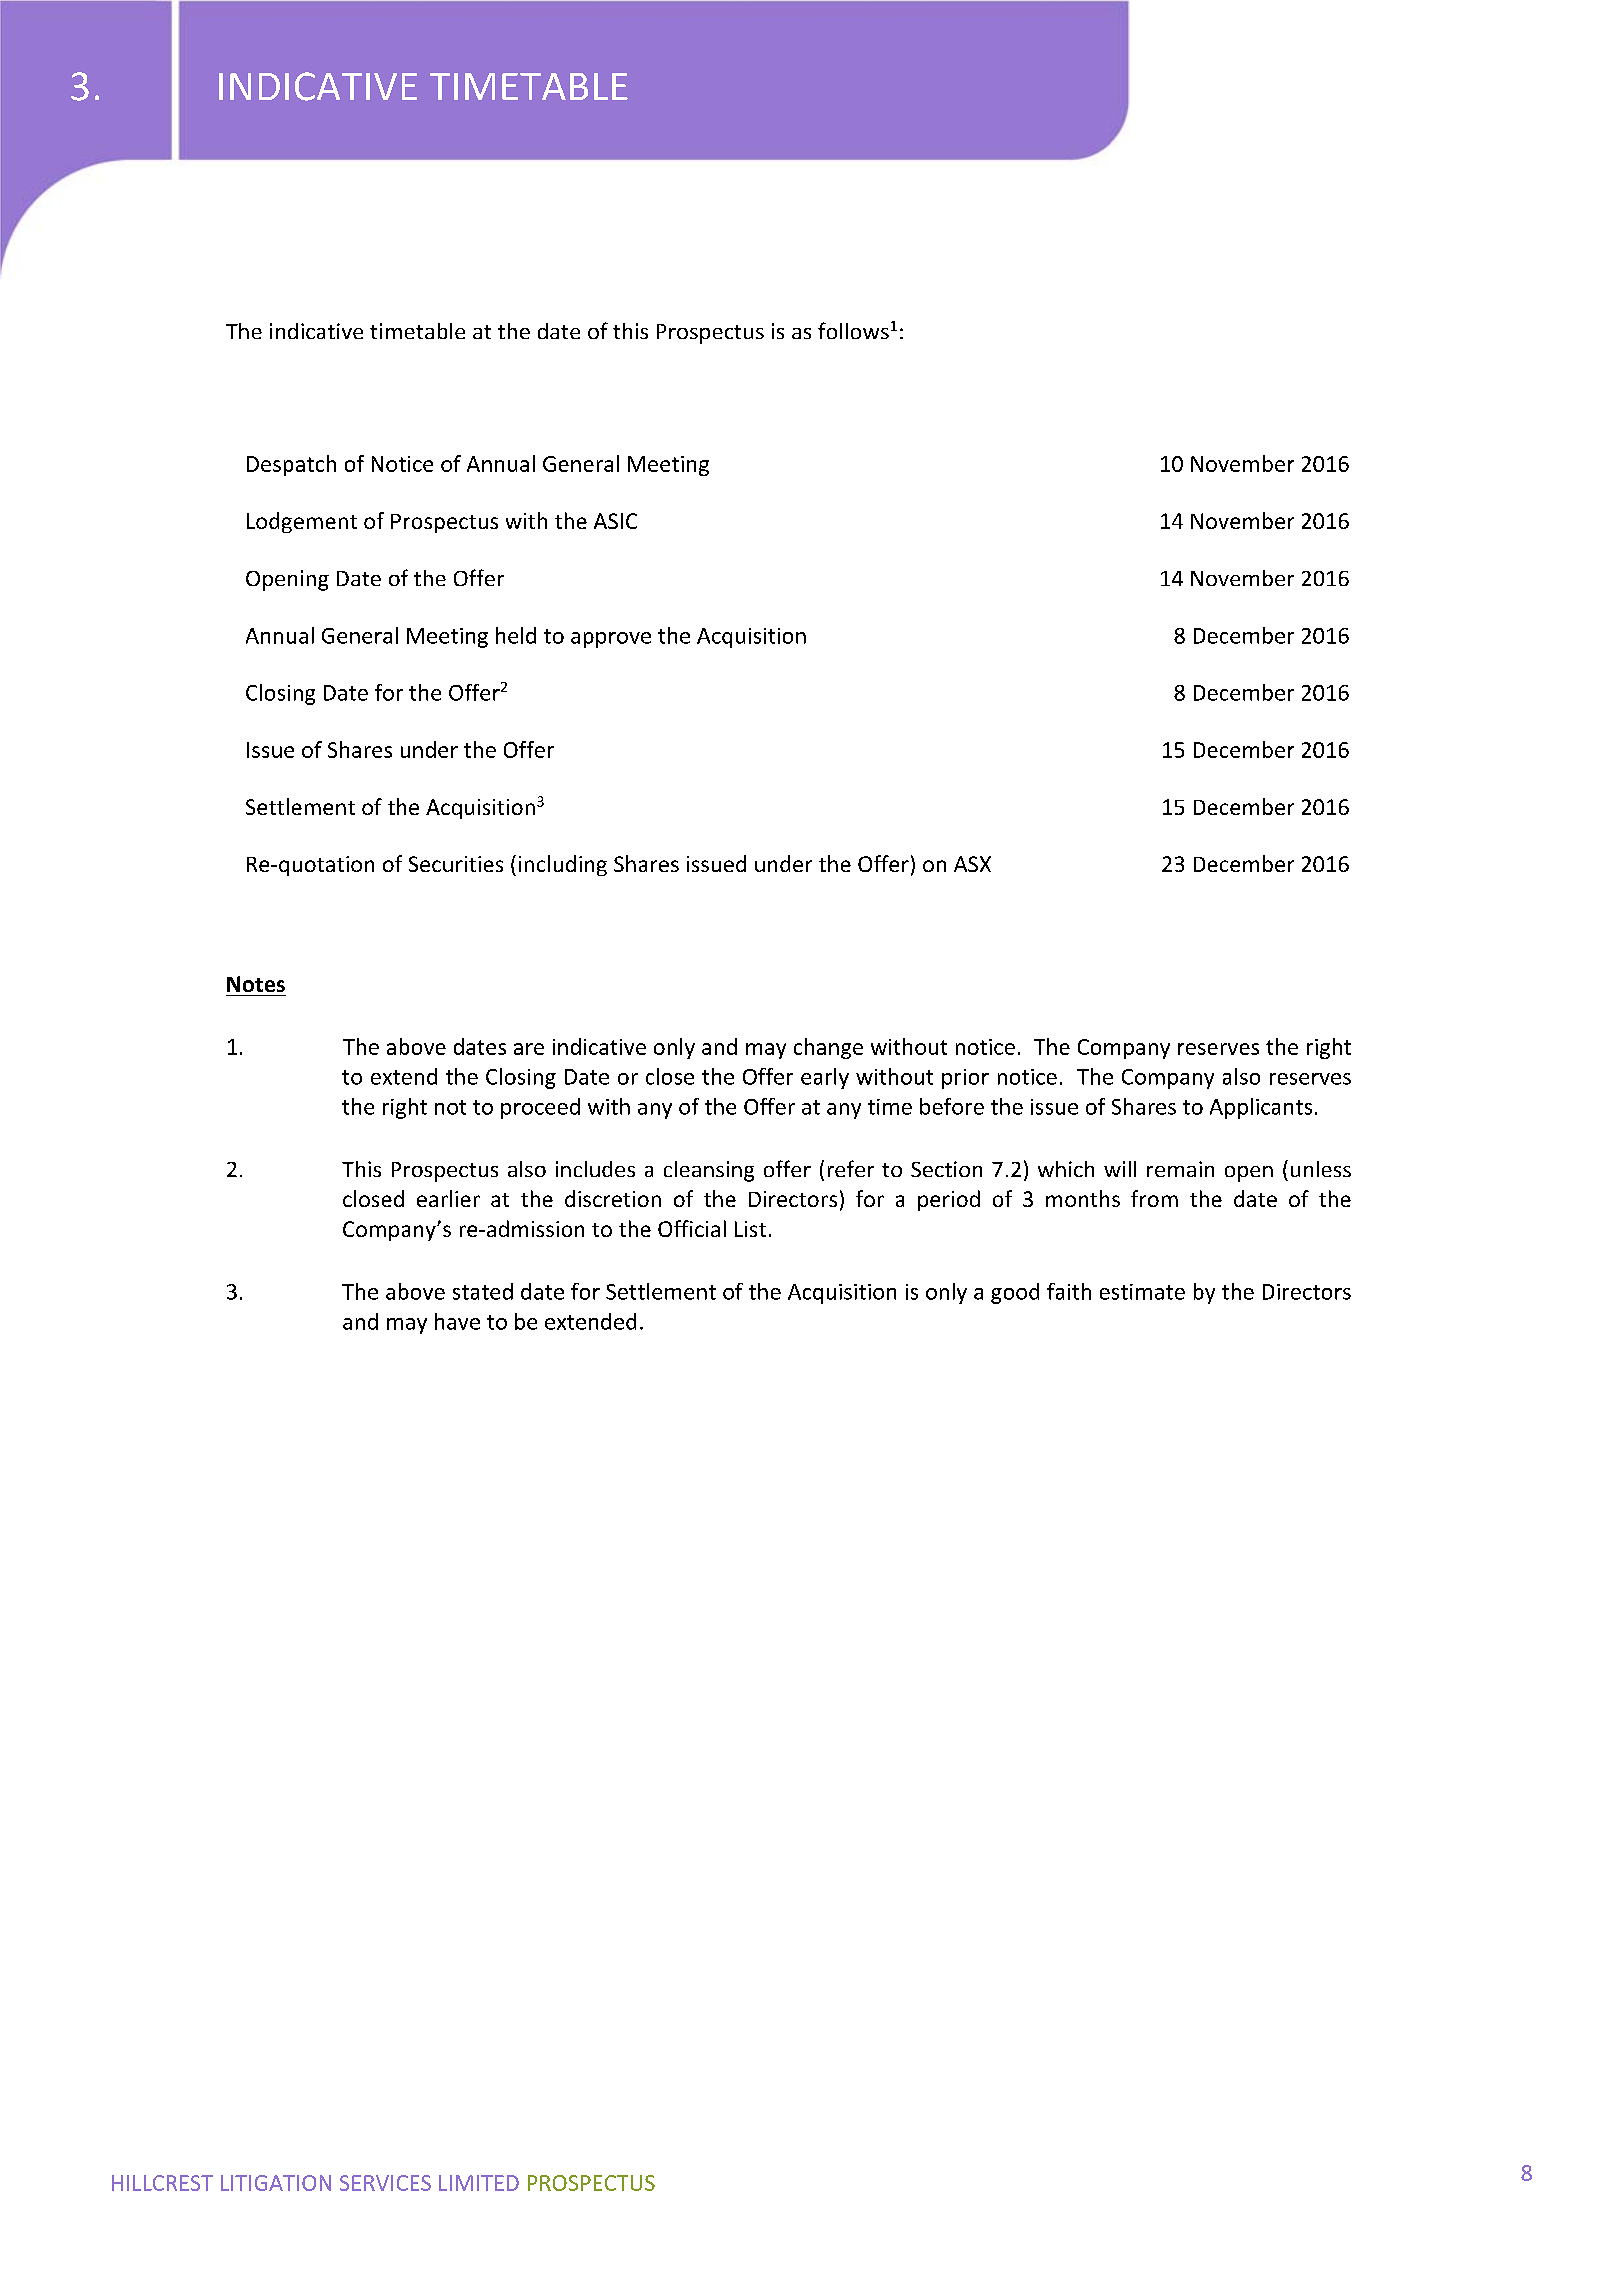 The height and width of the screenshot is (2294, 1622). I want to click on change, so click(828, 1048).
